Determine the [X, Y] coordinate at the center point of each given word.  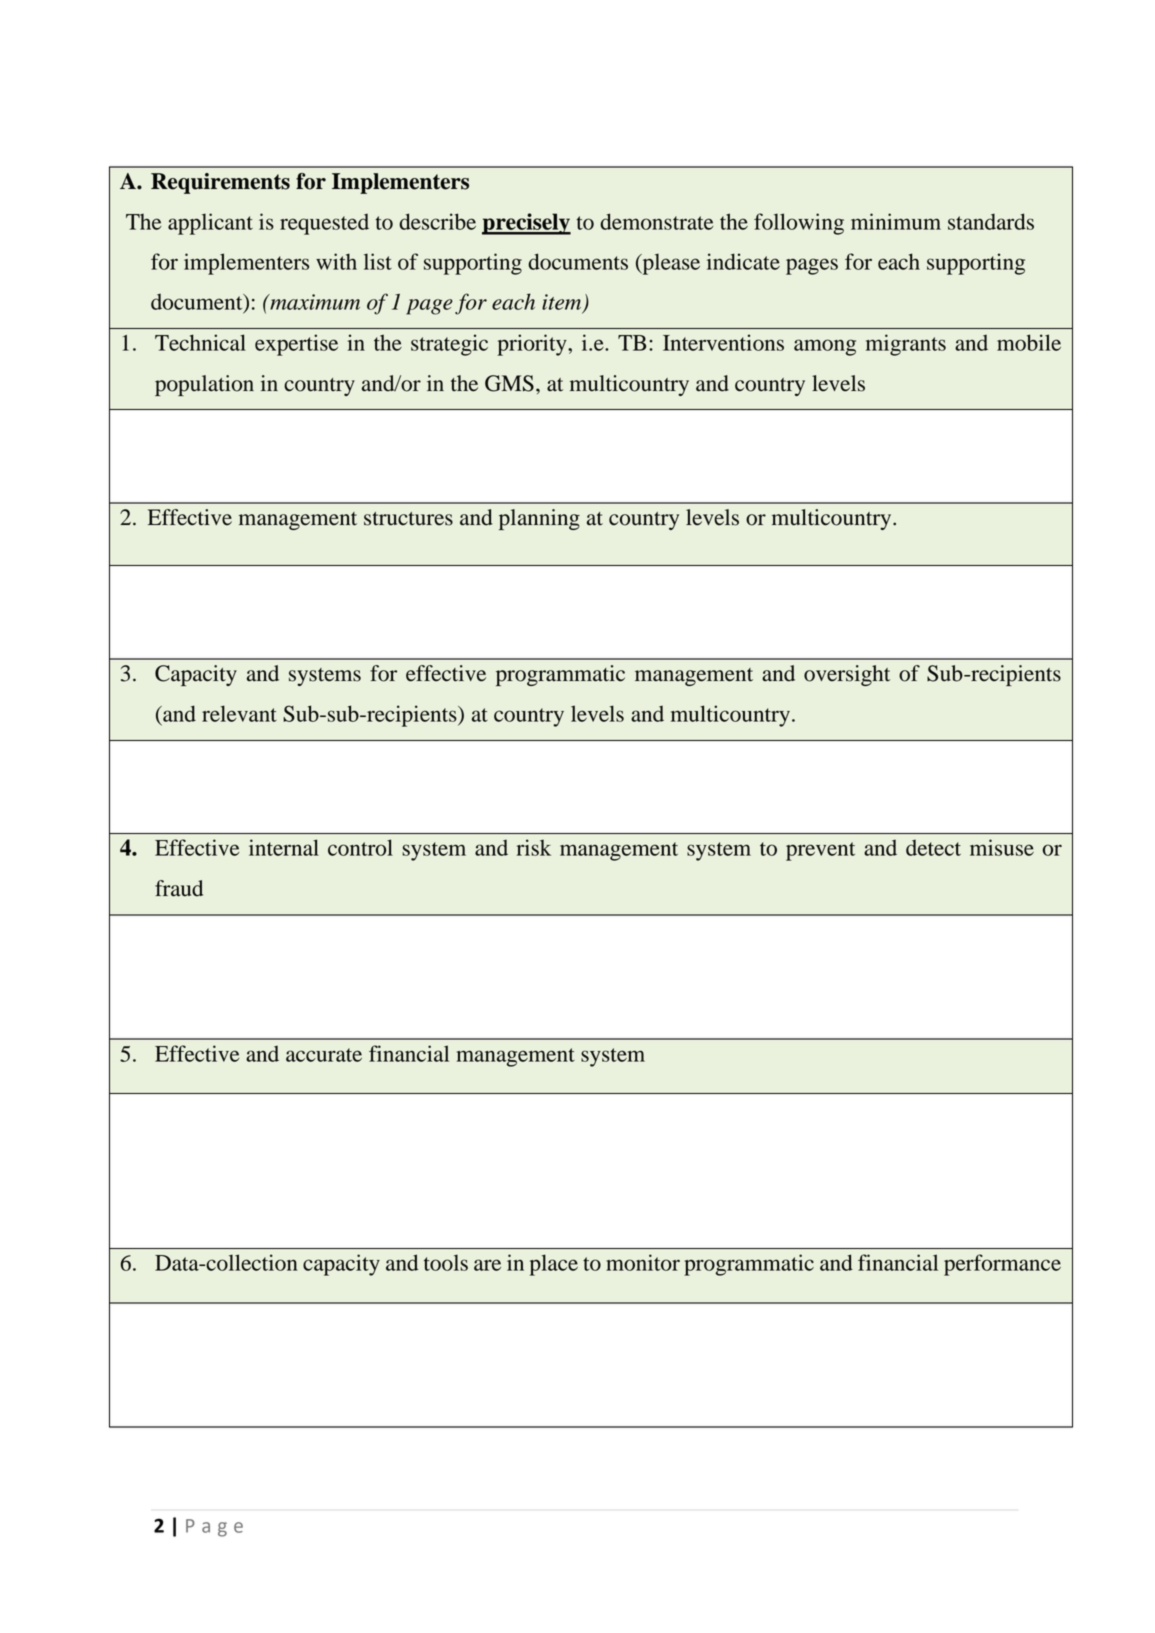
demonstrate [657, 221]
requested [324, 224]
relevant [239, 713]
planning [539, 519]
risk [534, 847]
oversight [847, 675]
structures [408, 519]
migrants [906, 345]
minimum [896, 221]
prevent [820, 851]
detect [933, 848]
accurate [324, 1055]
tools [446, 1262]
